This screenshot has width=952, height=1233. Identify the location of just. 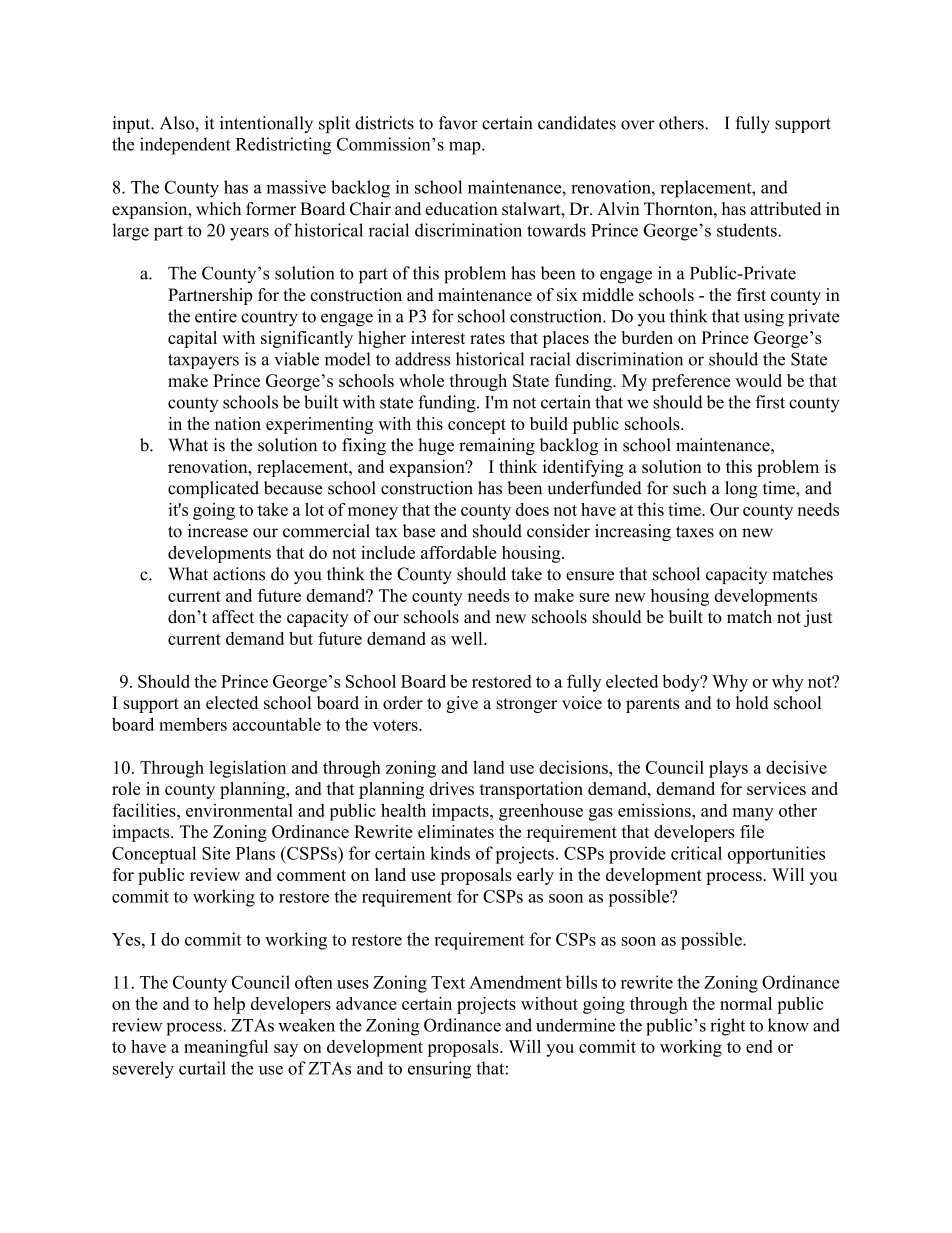
(818, 618).
